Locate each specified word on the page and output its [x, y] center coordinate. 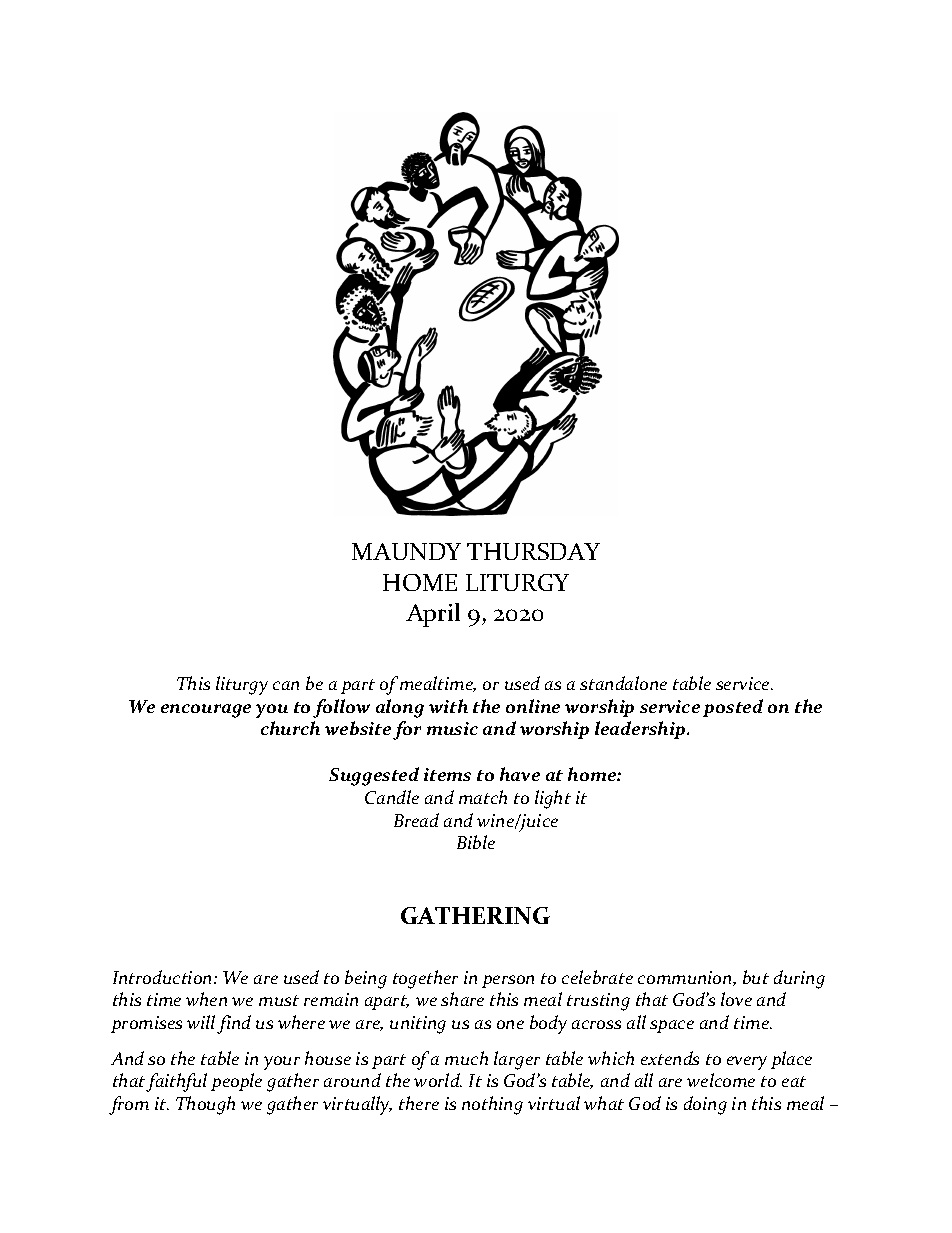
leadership [641, 730]
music [452, 728]
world [438, 1080]
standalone [623, 683]
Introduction [164, 977]
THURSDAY [533, 551]
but [756, 977]
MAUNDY [406, 551]
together [425, 979]
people [236, 1082]
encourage [206, 711]
